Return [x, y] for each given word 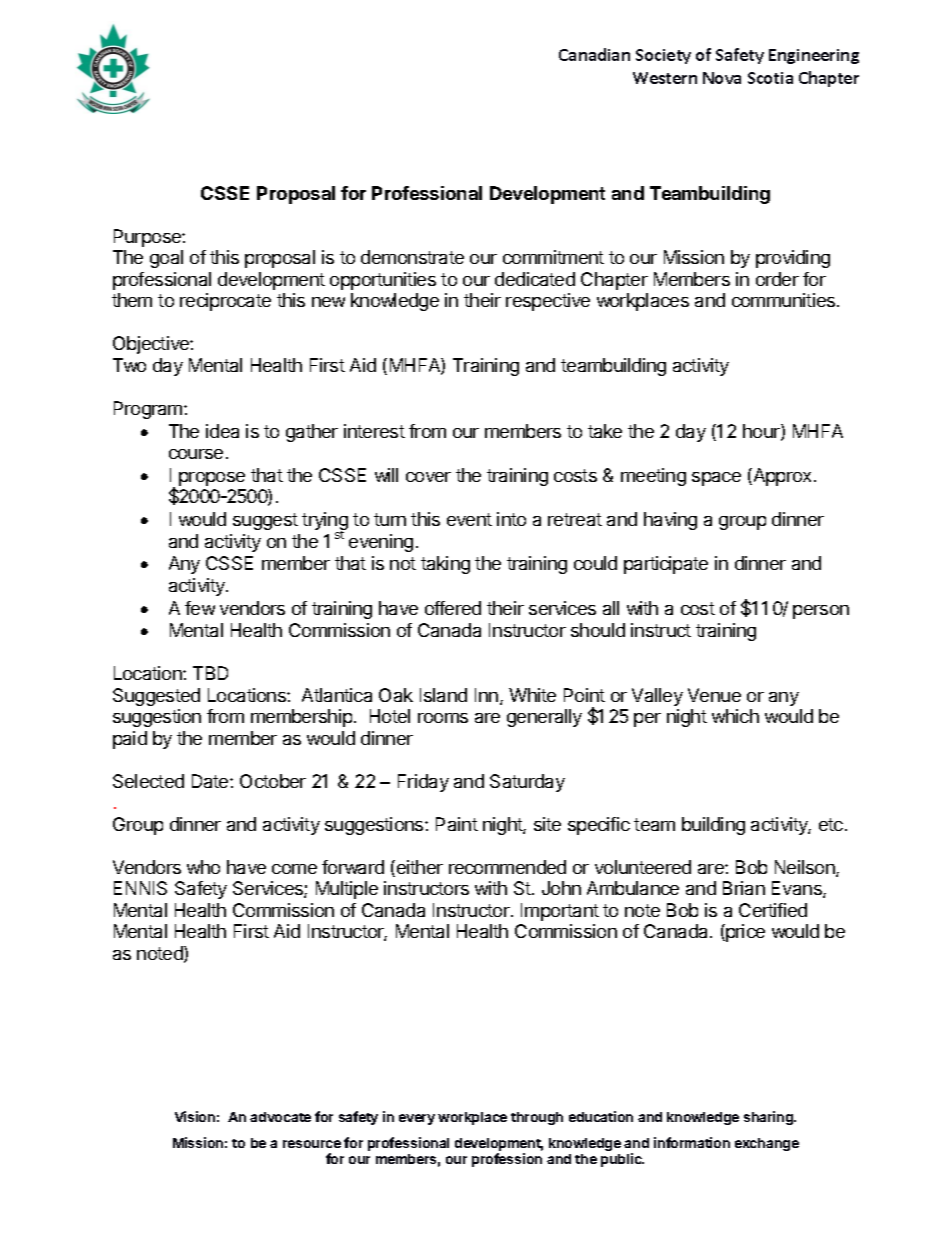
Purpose [148, 238]
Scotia [770, 78]
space [716, 479]
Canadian [594, 54]
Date [211, 781]
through [537, 1118]
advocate [280, 1117]
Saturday [527, 783]
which [735, 716]
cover [428, 477]
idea [222, 431]
